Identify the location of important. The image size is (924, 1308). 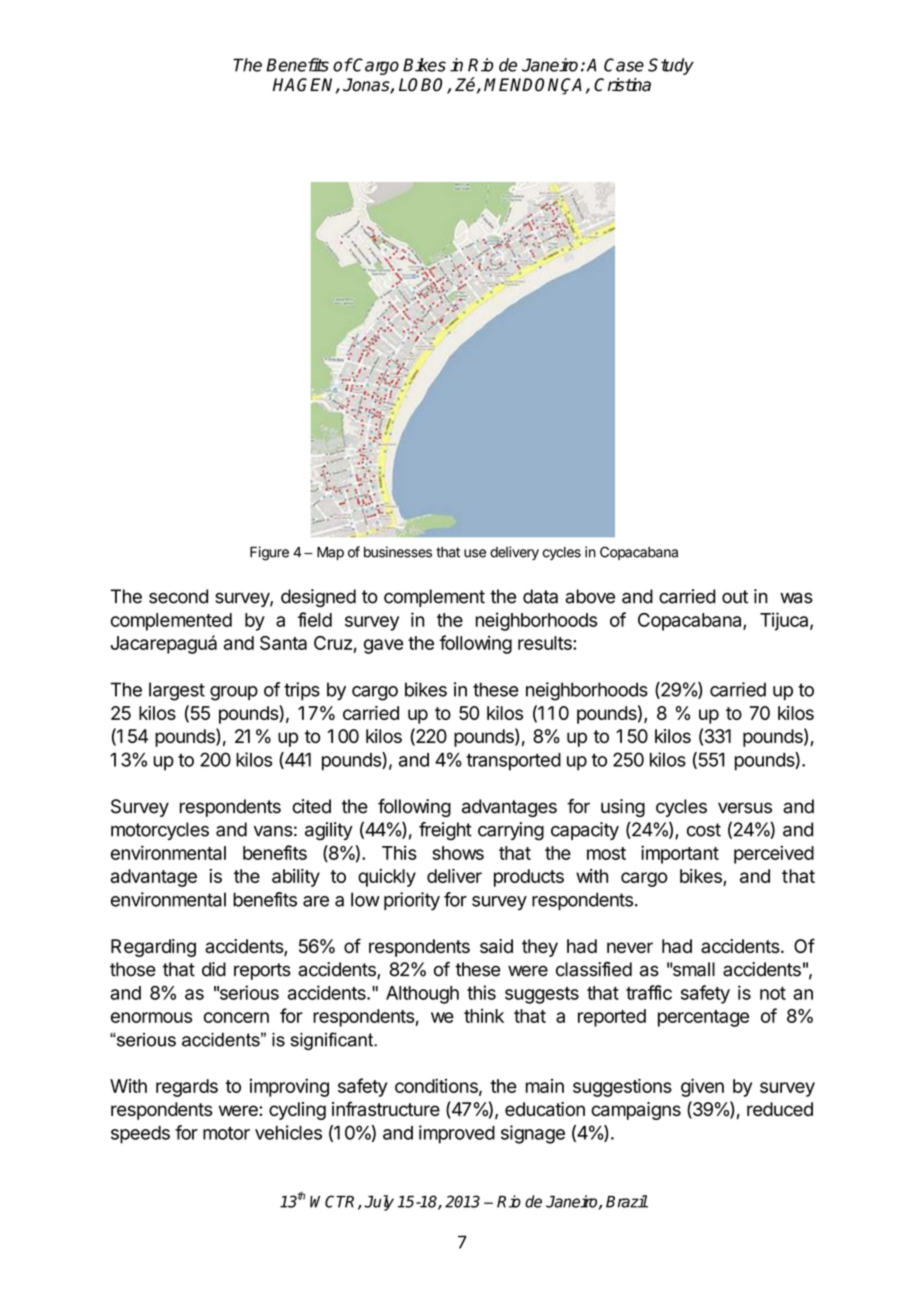
(680, 854).
